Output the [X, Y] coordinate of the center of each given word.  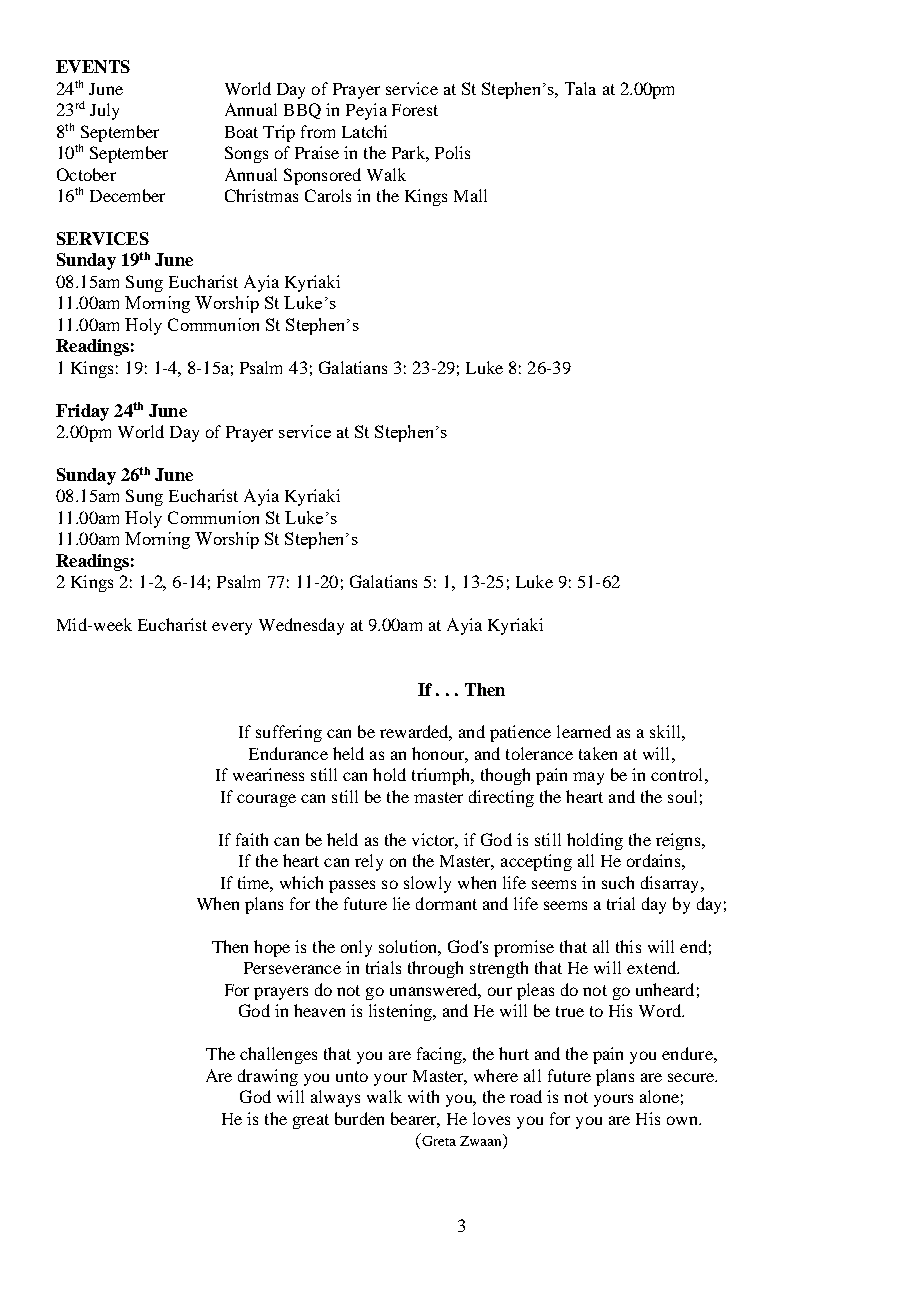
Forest [415, 110]
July [104, 111]
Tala [580, 88]
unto [352, 1076]
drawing [268, 1077]
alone [659, 1096]
